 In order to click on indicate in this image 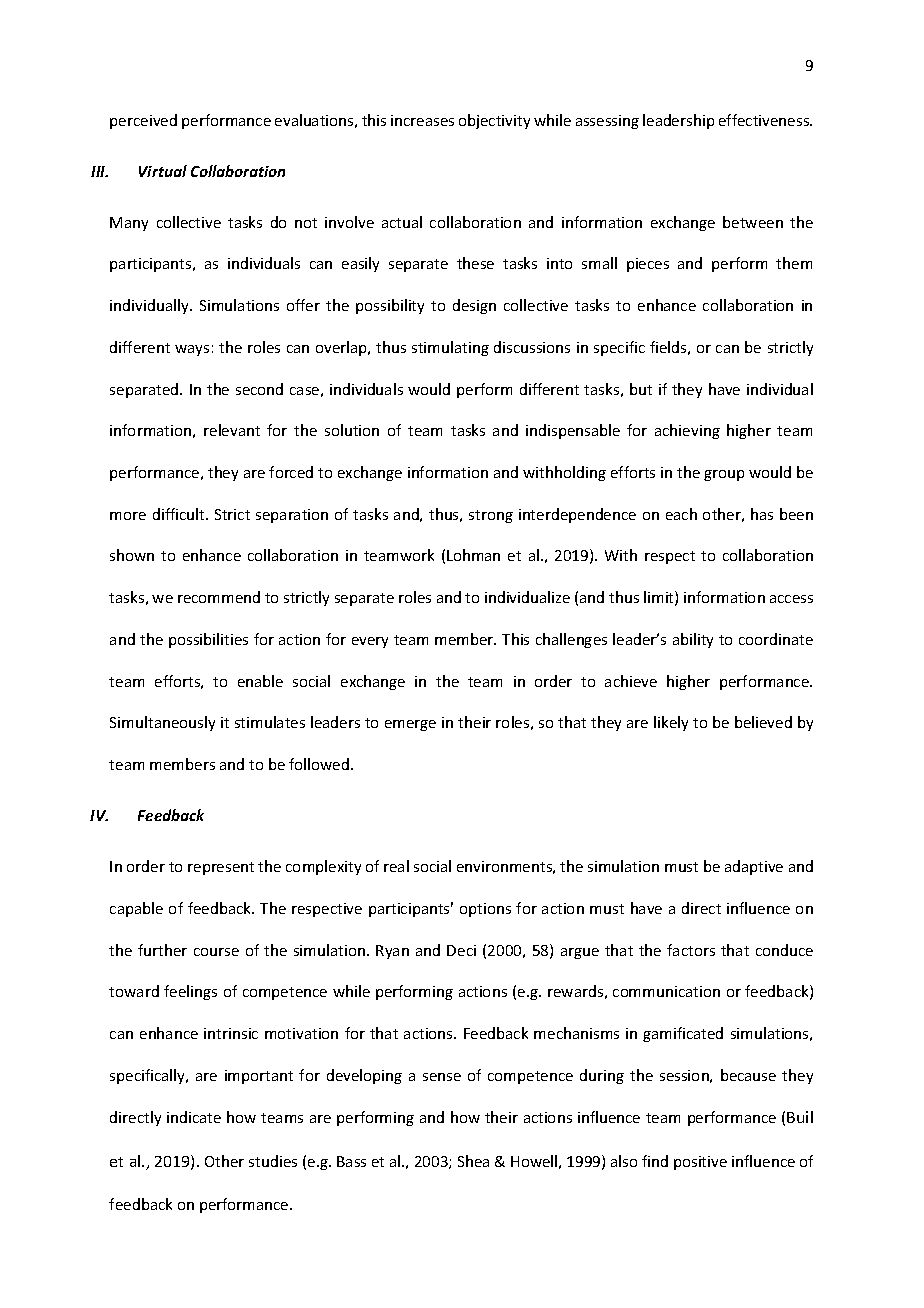, I will do `click(194, 1117)`.
